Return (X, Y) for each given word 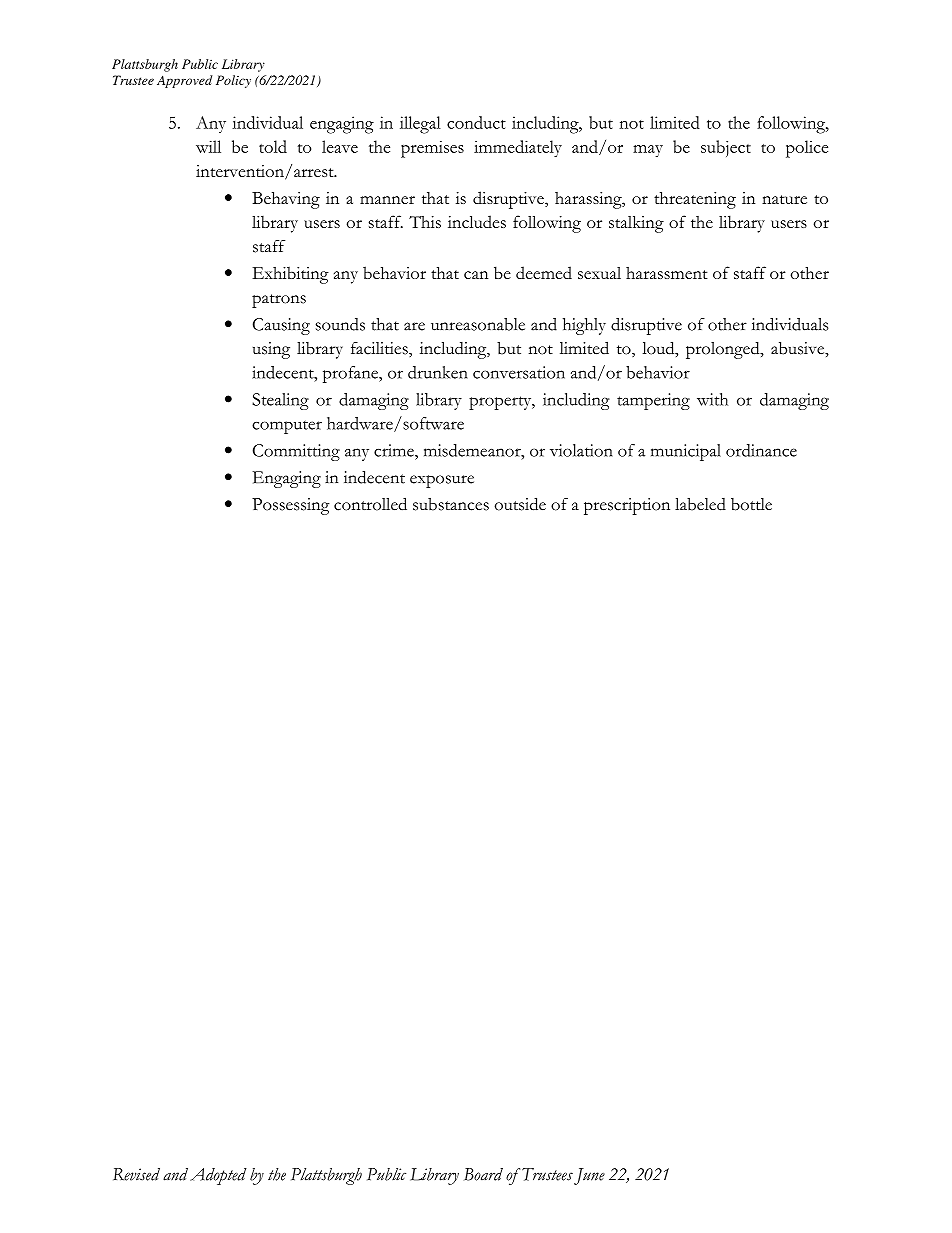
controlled (370, 504)
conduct (476, 122)
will (208, 146)
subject (726, 148)
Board (483, 1174)
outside (520, 504)
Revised (136, 1174)
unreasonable (478, 324)
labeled (700, 504)
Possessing (291, 506)
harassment (667, 273)
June (589, 1176)
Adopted (218, 1176)
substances (451, 504)
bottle (751, 504)
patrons (279, 301)
